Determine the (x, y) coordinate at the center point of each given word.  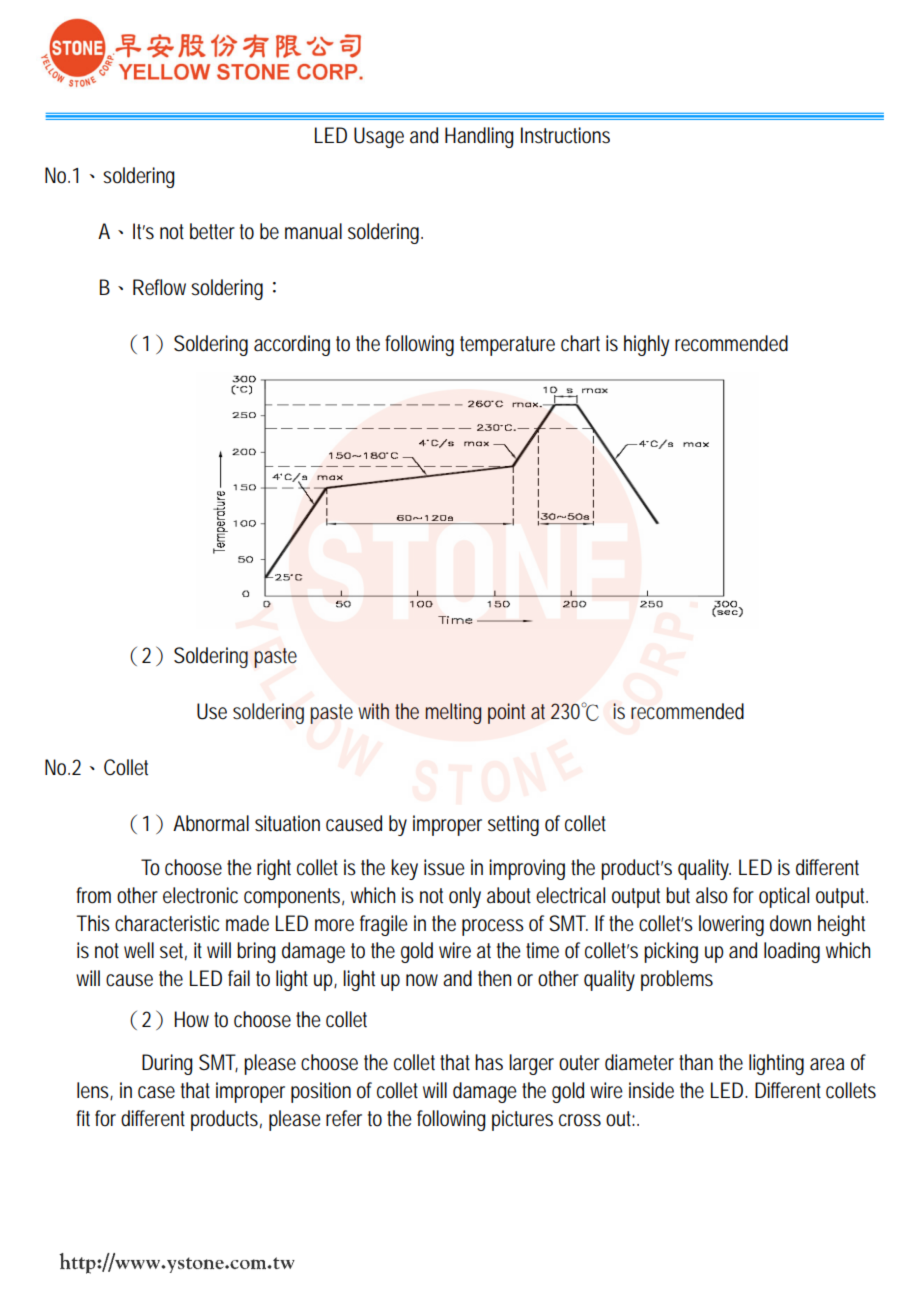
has (489, 1062)
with (373, 711)
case (156, 1092)
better (212, 231)
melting (453, 713)
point (506, 713)
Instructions (565, 135)
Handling (479, 137)
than (696, 1062)
